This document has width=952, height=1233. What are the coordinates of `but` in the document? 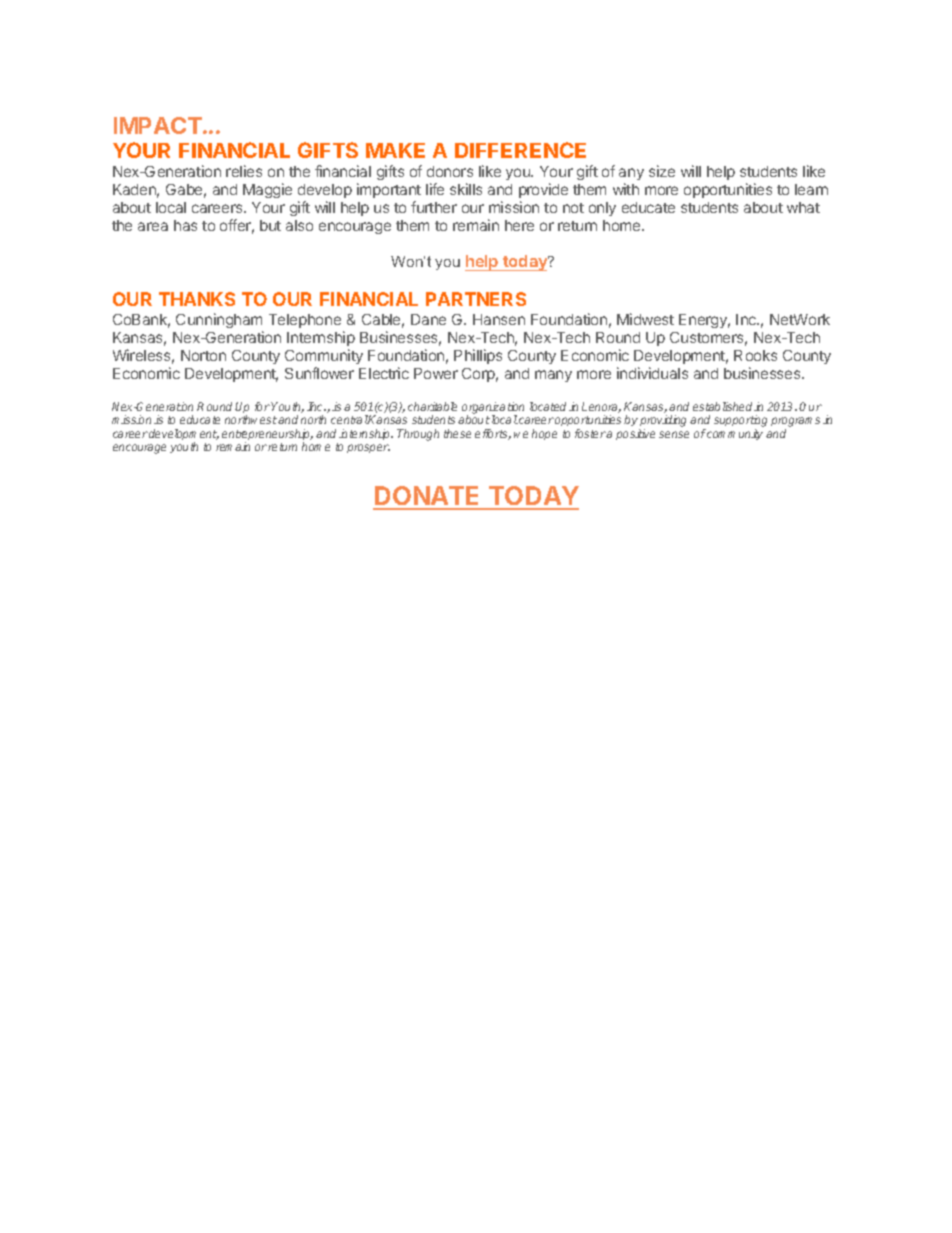 It's located at (270, 225).
